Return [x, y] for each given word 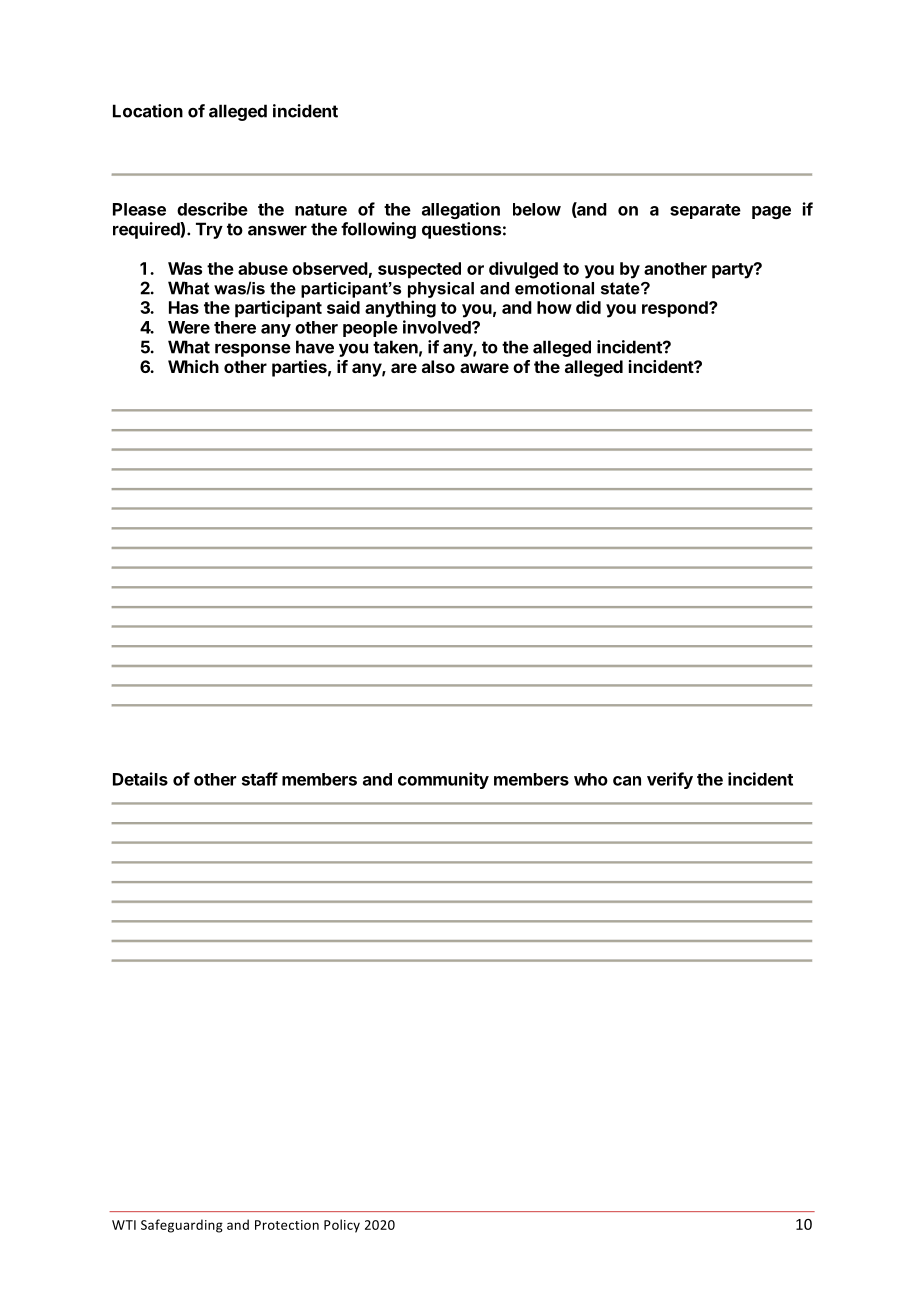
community [443, 780]
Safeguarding [182, 1226]
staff [260, 779]
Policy [342, 1226]
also [438, 366]
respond [676, 309]
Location [148, 111]
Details [140, 779]
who [591, 779]
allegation [461, 210]
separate [705, 211]
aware [484, 368]
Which [193, 366]
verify [670, 780]
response [253, 350]
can [627, 781]
